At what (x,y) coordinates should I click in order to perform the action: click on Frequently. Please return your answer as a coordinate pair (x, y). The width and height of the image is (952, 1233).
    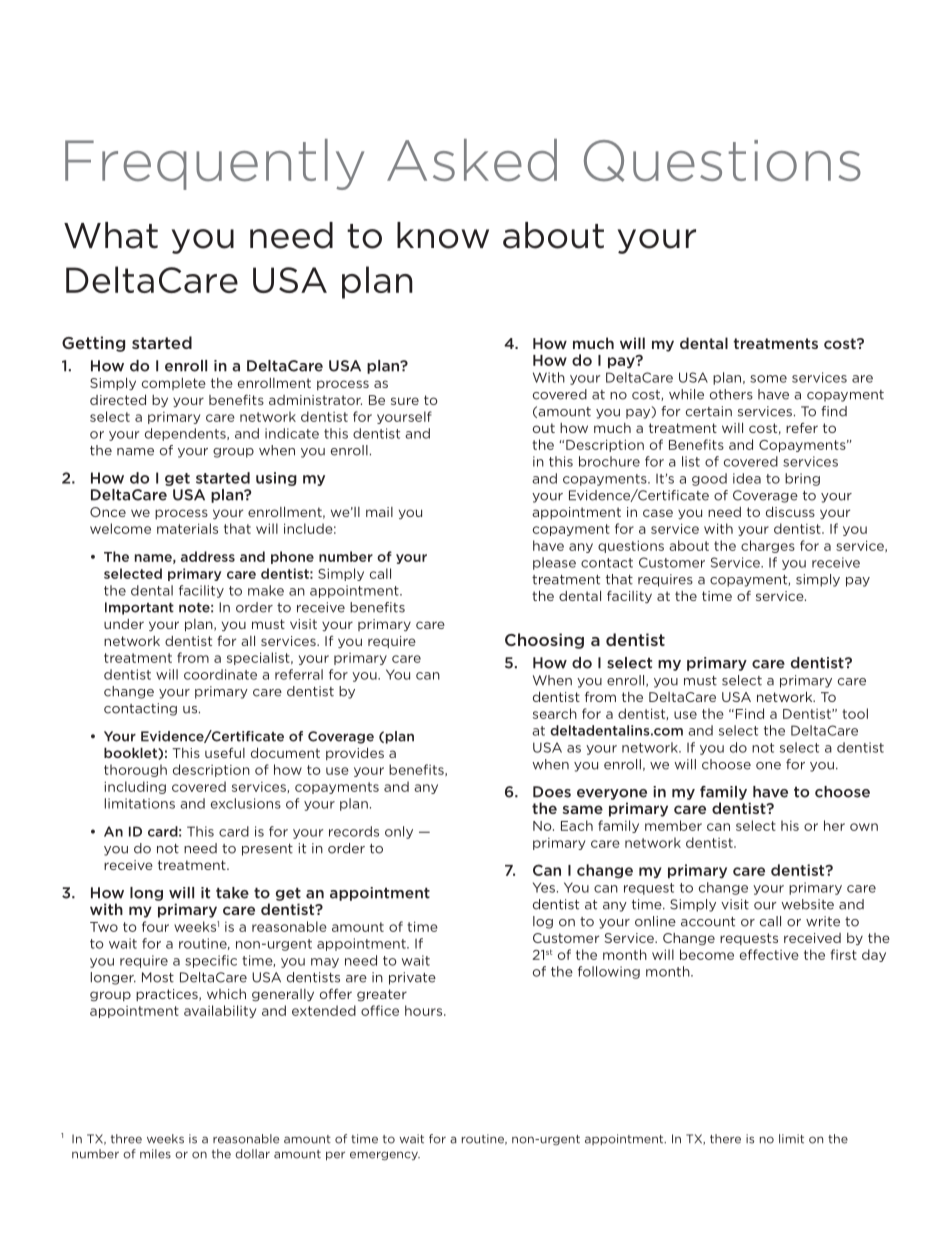
    Looking at the image, I should click on (214, 164).
